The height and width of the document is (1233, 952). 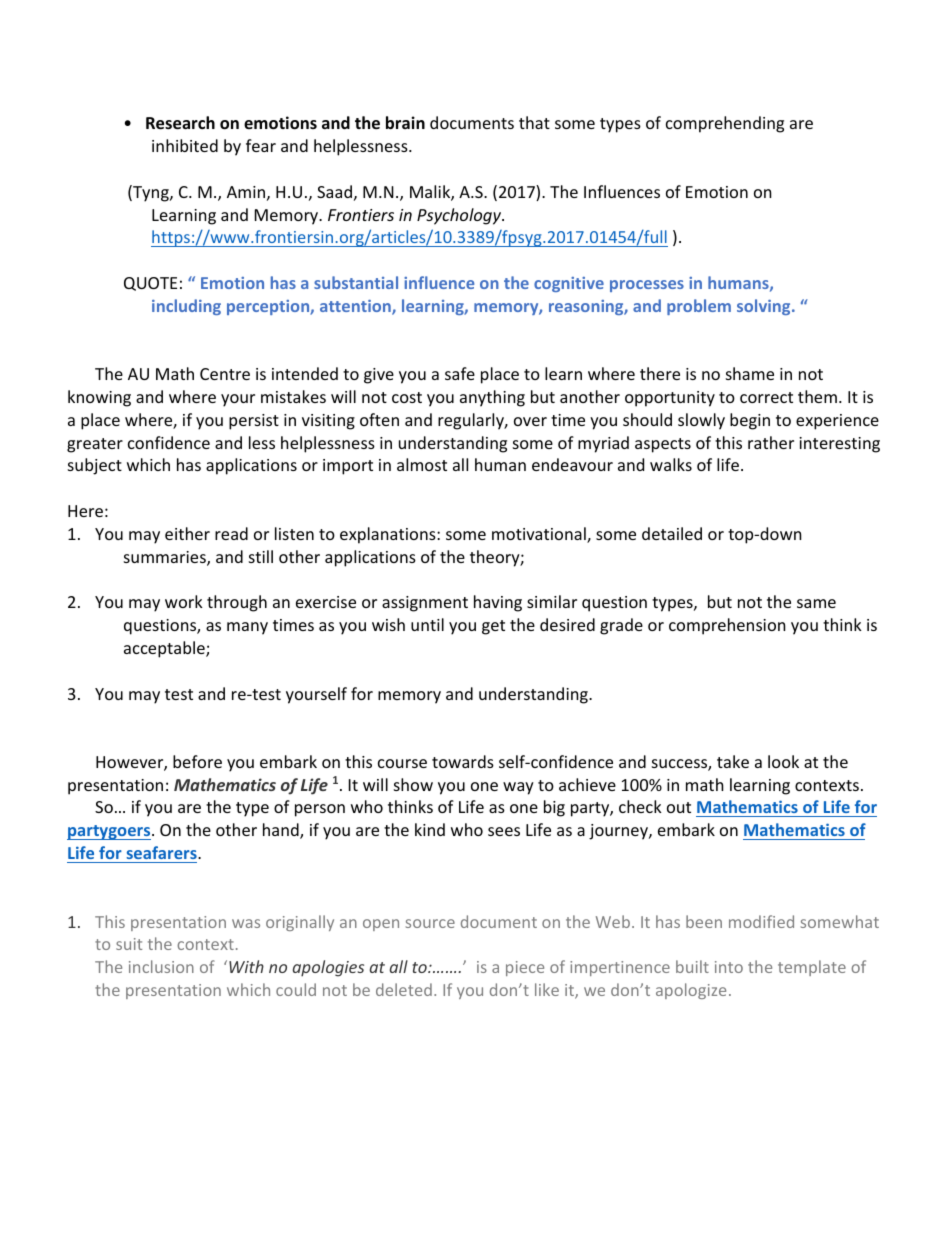 I want to click on motivational, so click(x=540, y=535).
